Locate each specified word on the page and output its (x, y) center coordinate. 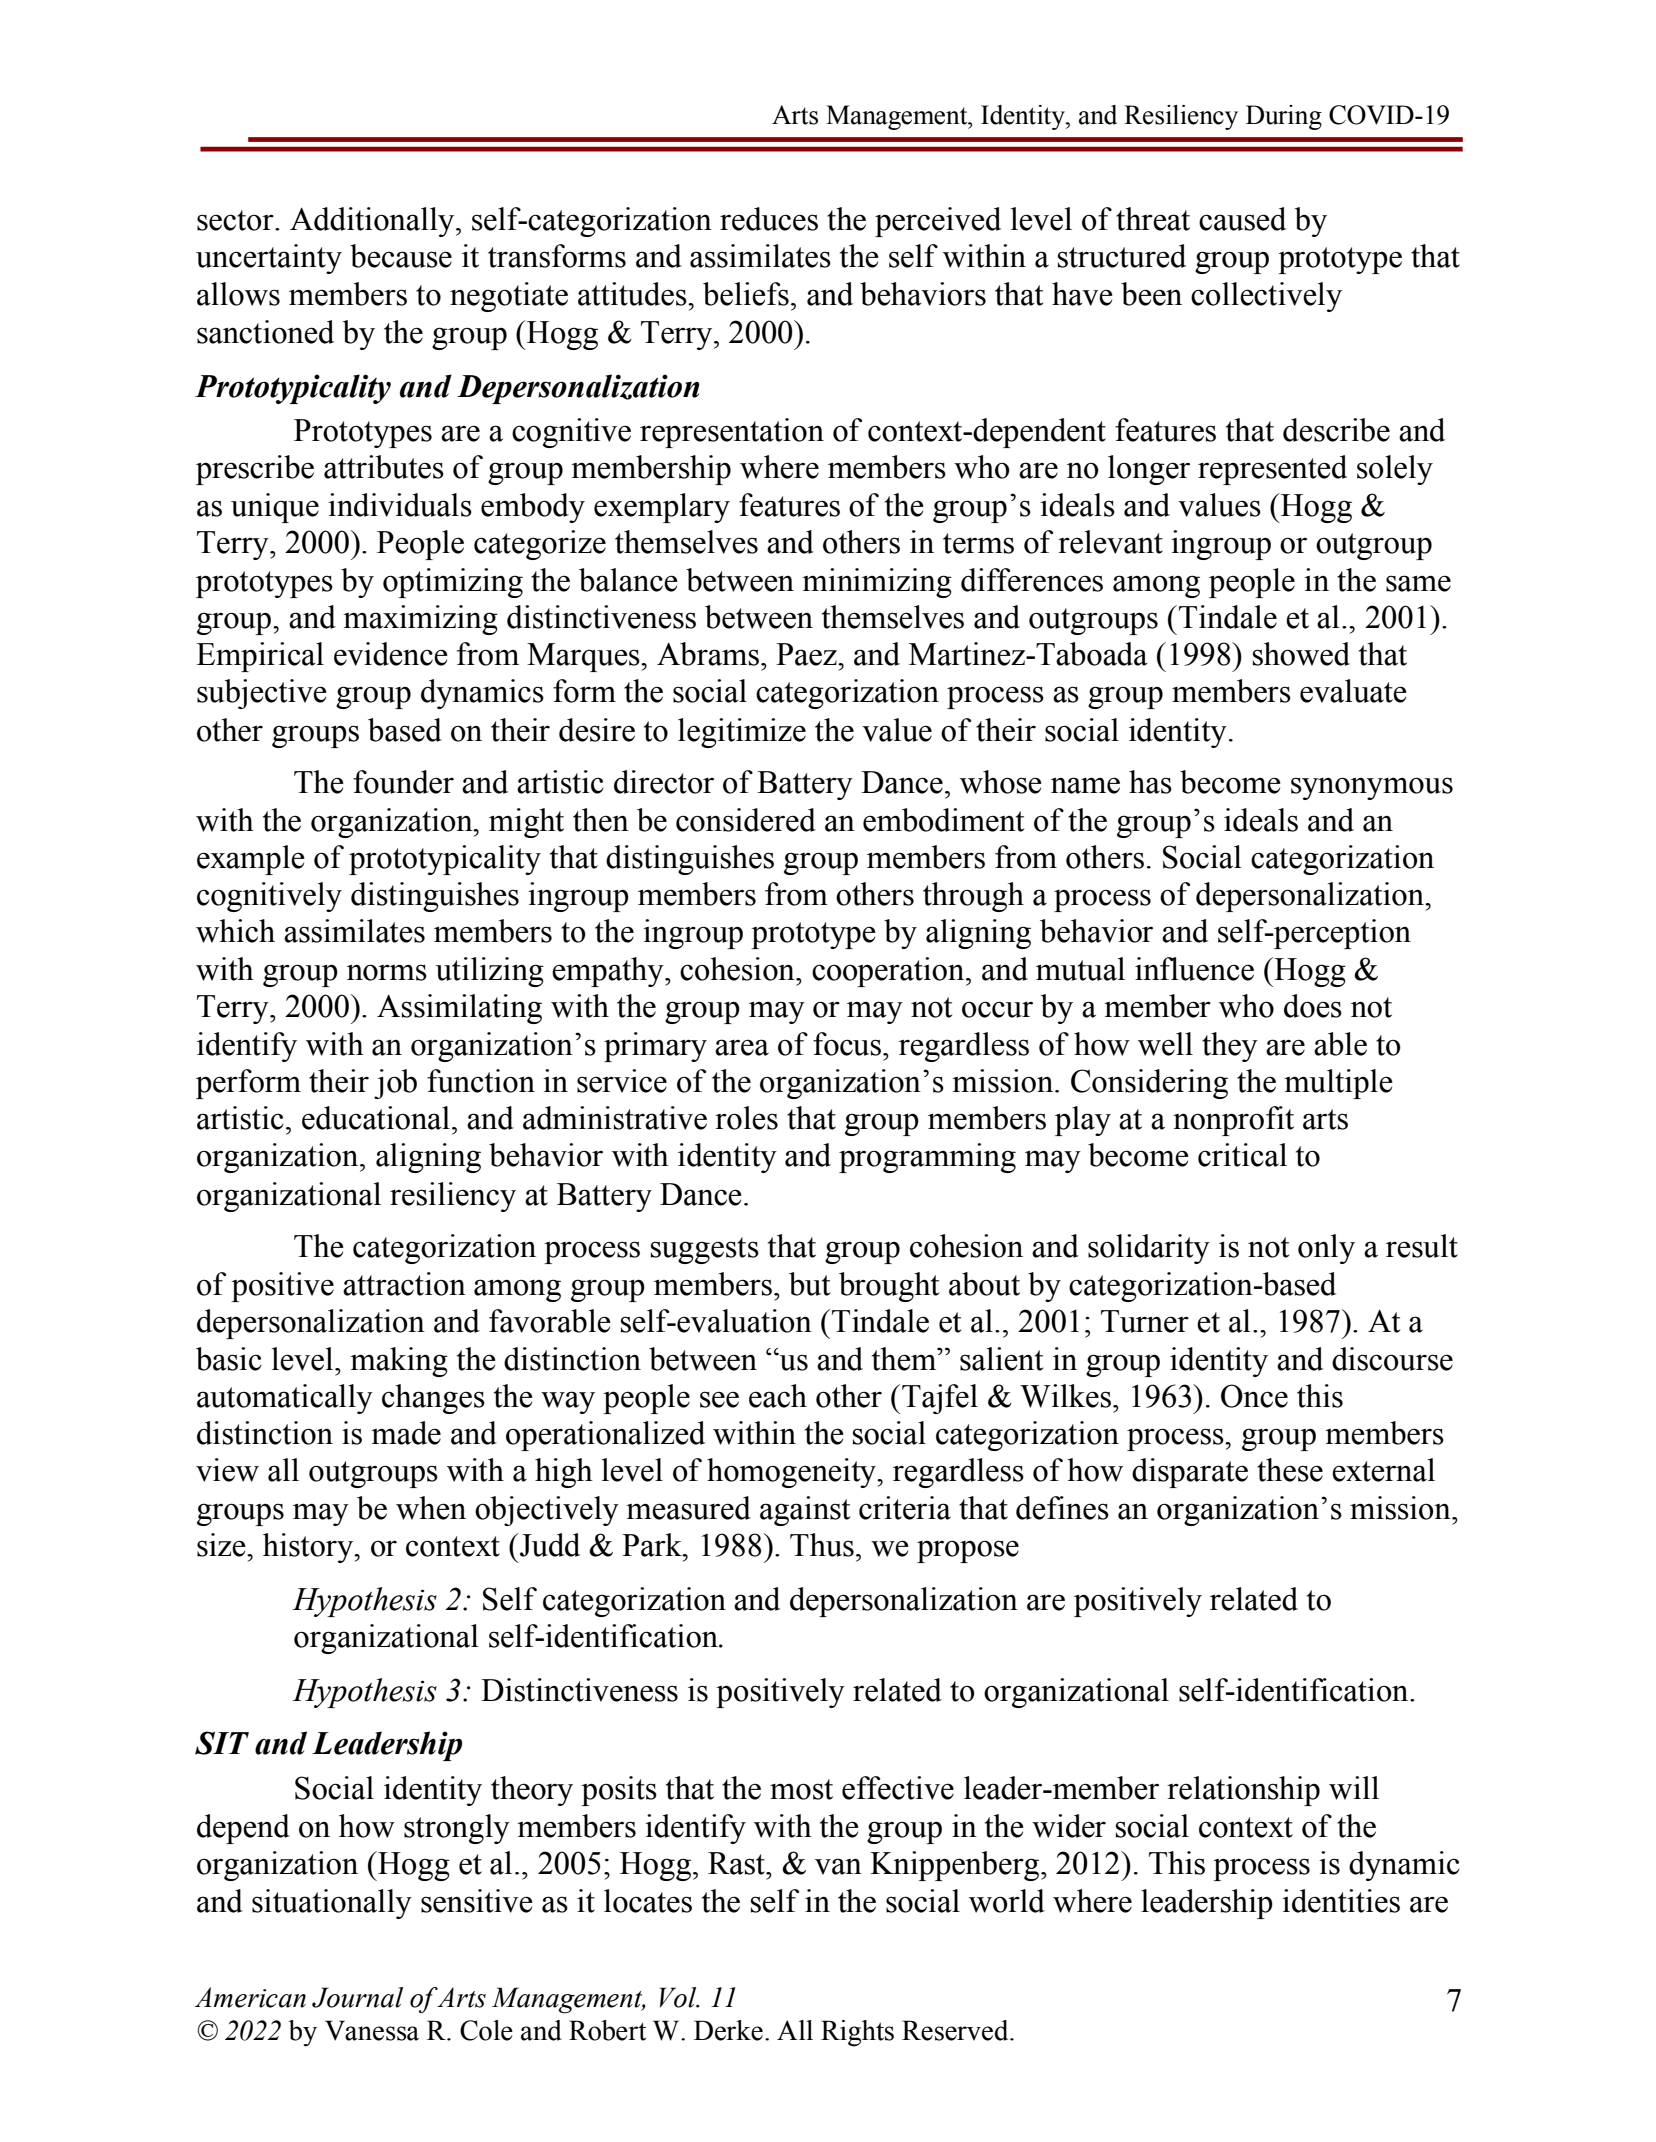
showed (1301, 654)
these (1290, 1470)
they (1230, 1047)
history (309, 1548)
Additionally (373, 222)
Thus (822, 1545)
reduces (769, 219)
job (395, 1084)
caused (1242, 219)
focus (848, 1044)
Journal (357, 1997)
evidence (391, 654)
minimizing (877, 583)
